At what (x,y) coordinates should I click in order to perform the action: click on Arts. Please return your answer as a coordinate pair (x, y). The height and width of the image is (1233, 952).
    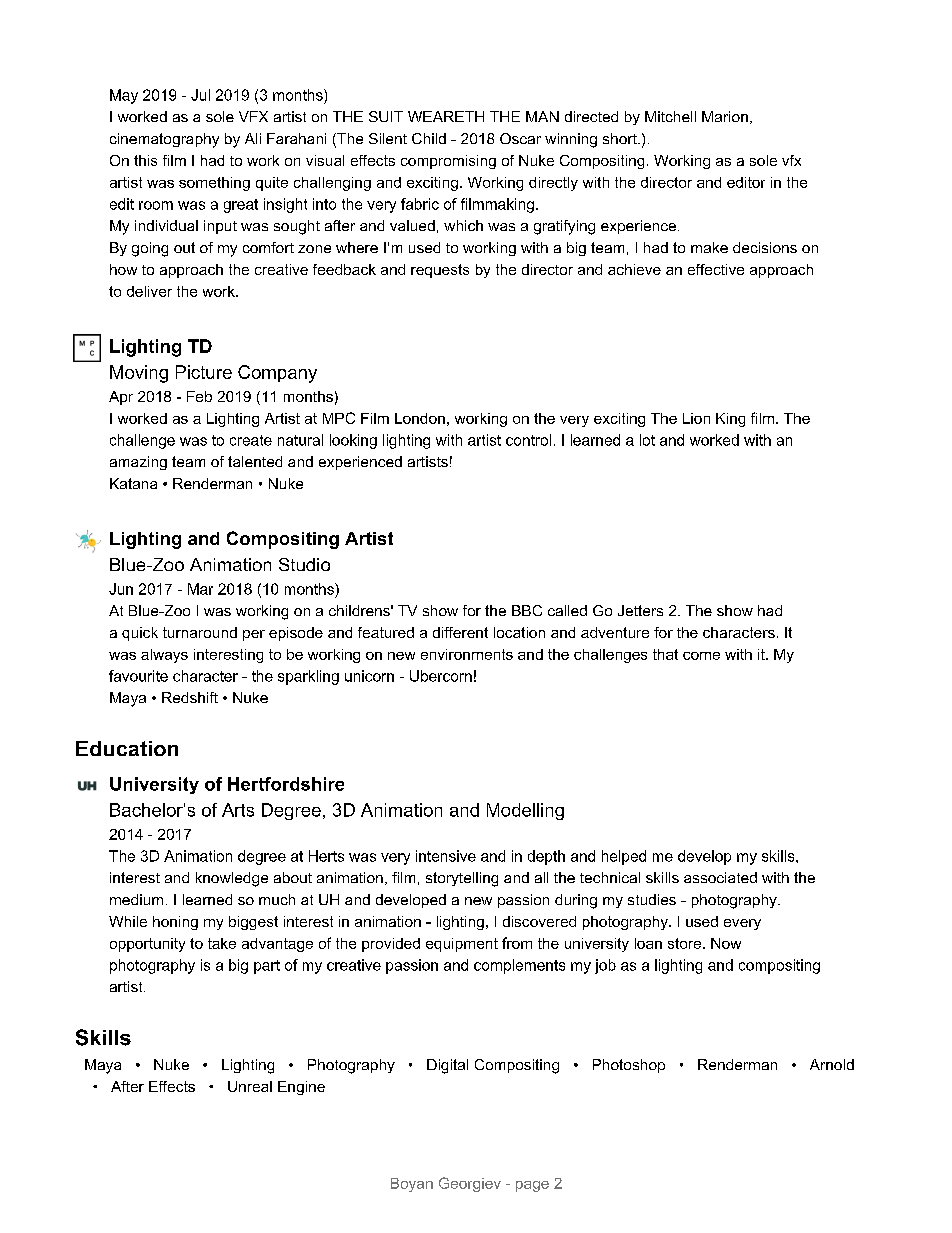
    Looking at the image, I should click on (238, 810).
